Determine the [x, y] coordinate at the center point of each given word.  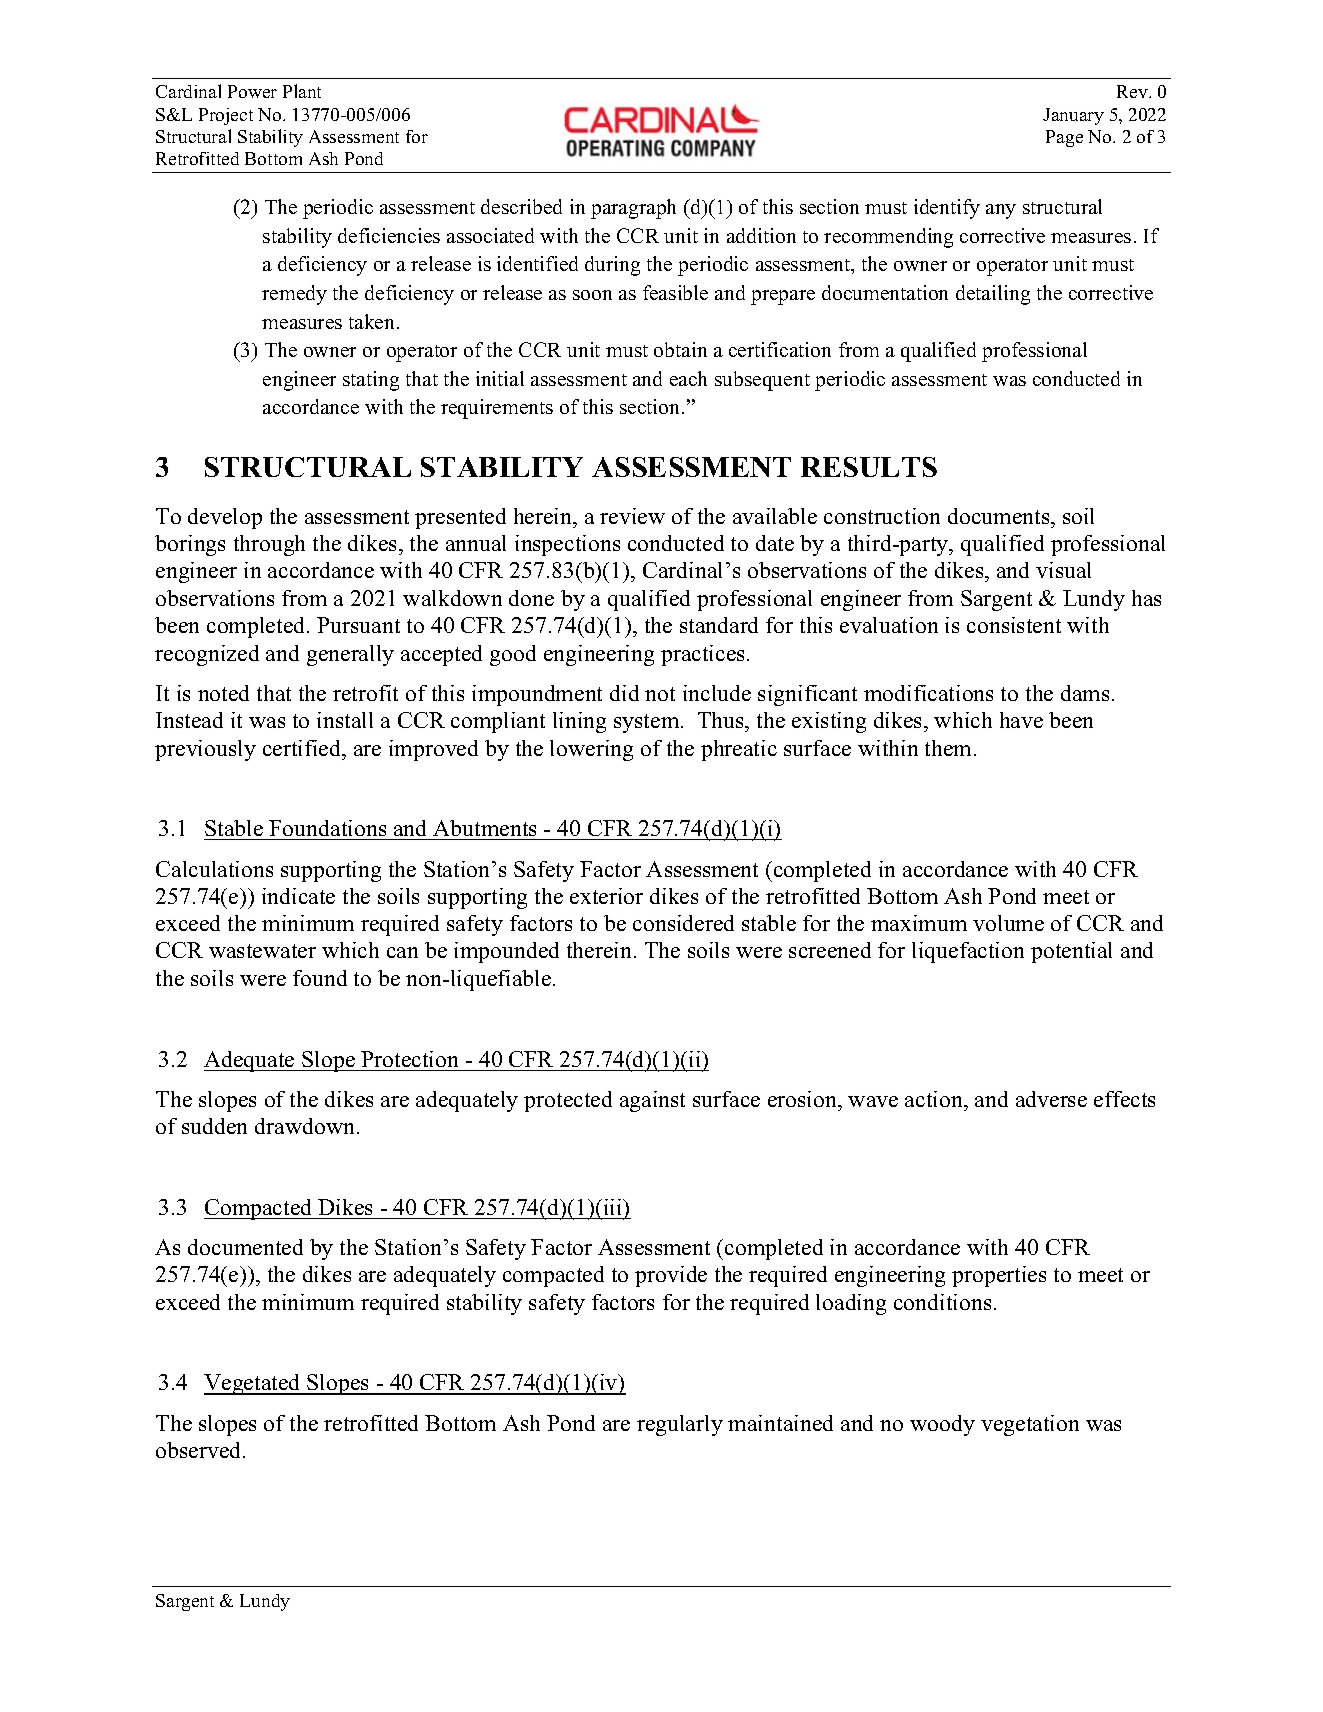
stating [371, 381]
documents [1000, 516]
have [1021, 720]
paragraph [633, 209]
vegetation [1030, 1425]
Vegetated [253, 1384]
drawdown [304, 1126]
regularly [680, 1425]
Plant [302, 91]
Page [1064, 138]
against [652, 1101]
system [648, 723]
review [632, 516]
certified [303, 748]
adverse [1051, 1099]
